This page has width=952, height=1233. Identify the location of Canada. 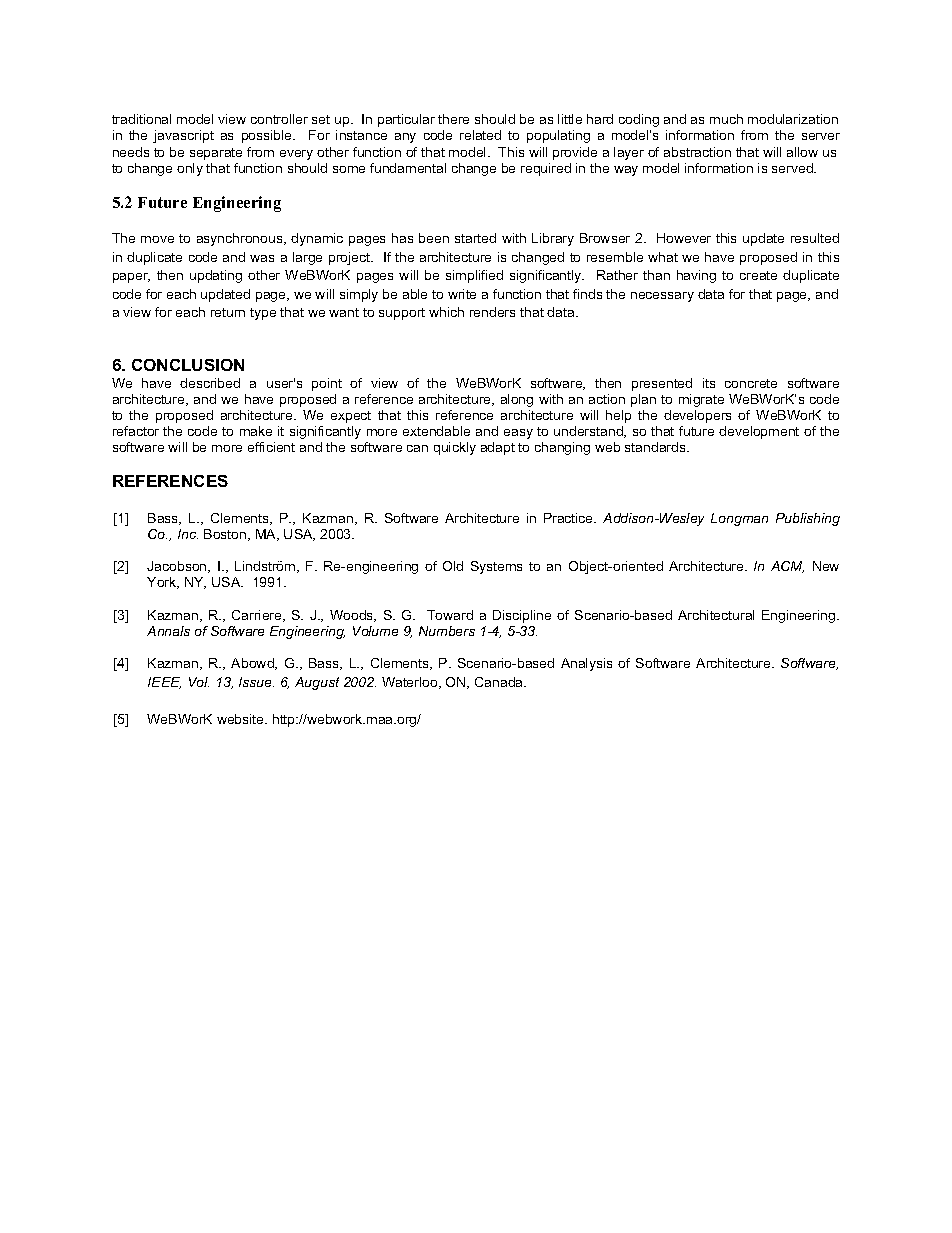
(500, 682).
